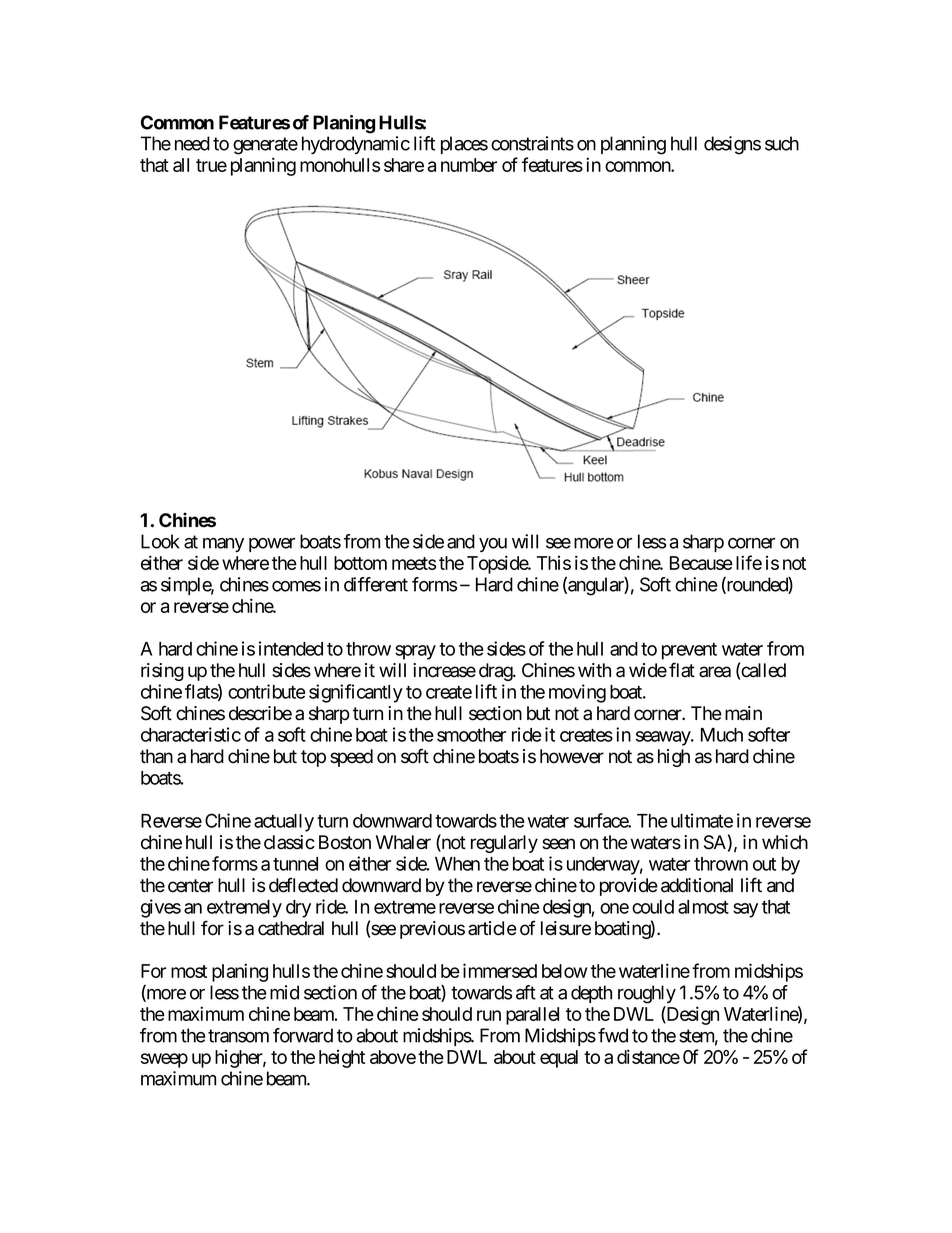 This document has width=952, height=1233. I want to click on many, so click(223, 545).
